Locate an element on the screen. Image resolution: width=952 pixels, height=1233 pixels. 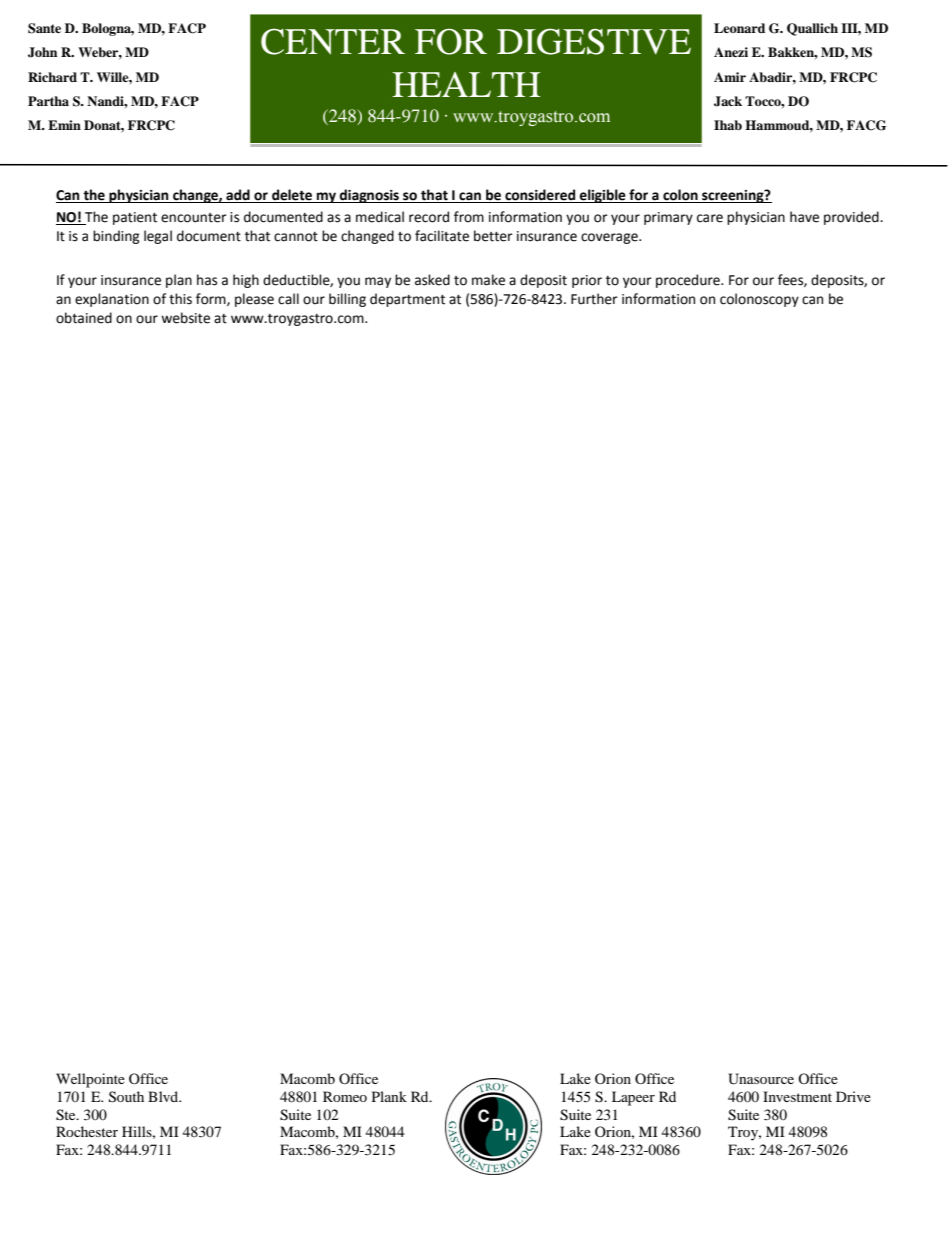
South is located at coordinates (126, 1097).
